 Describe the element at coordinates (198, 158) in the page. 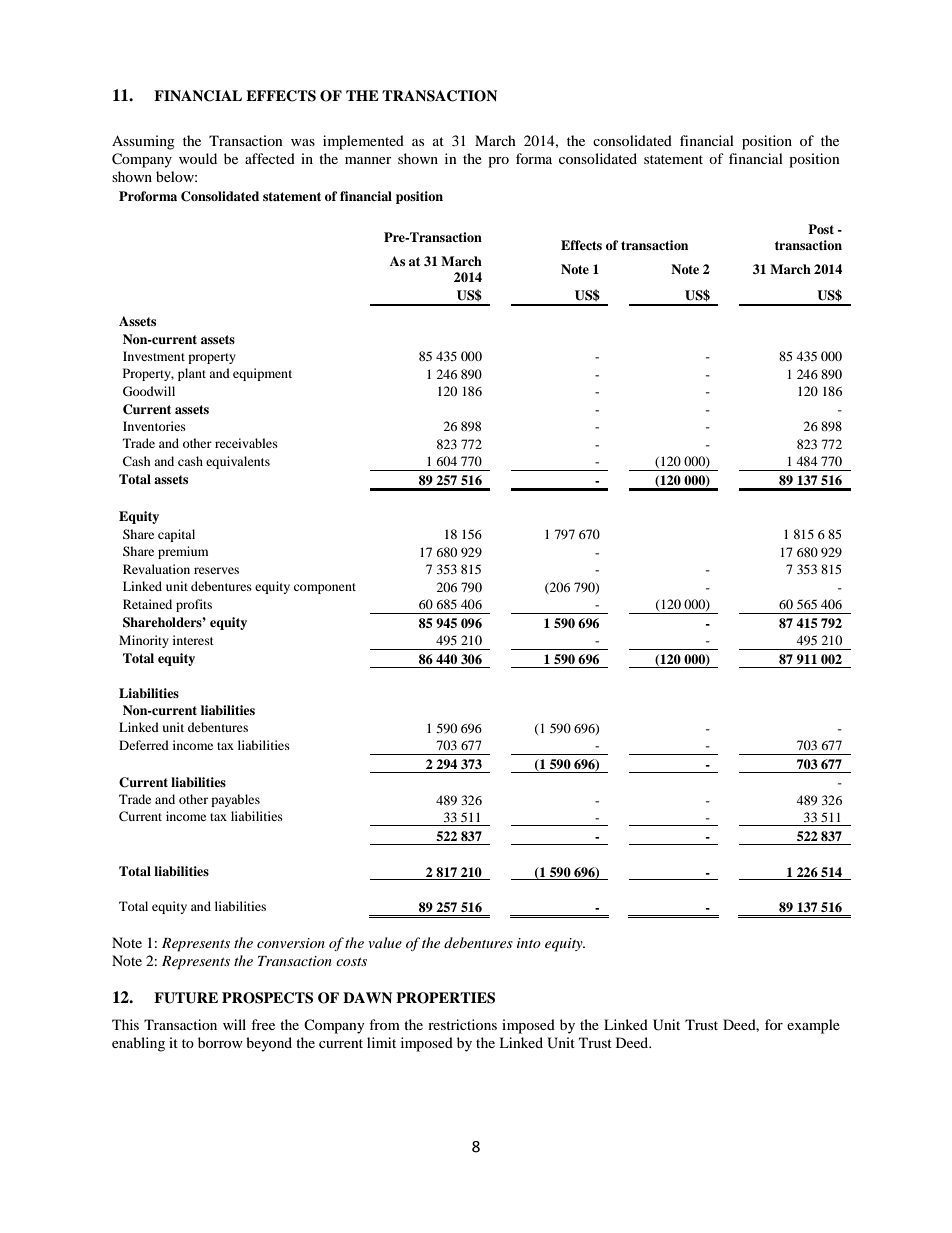

I see `would` at that location.
